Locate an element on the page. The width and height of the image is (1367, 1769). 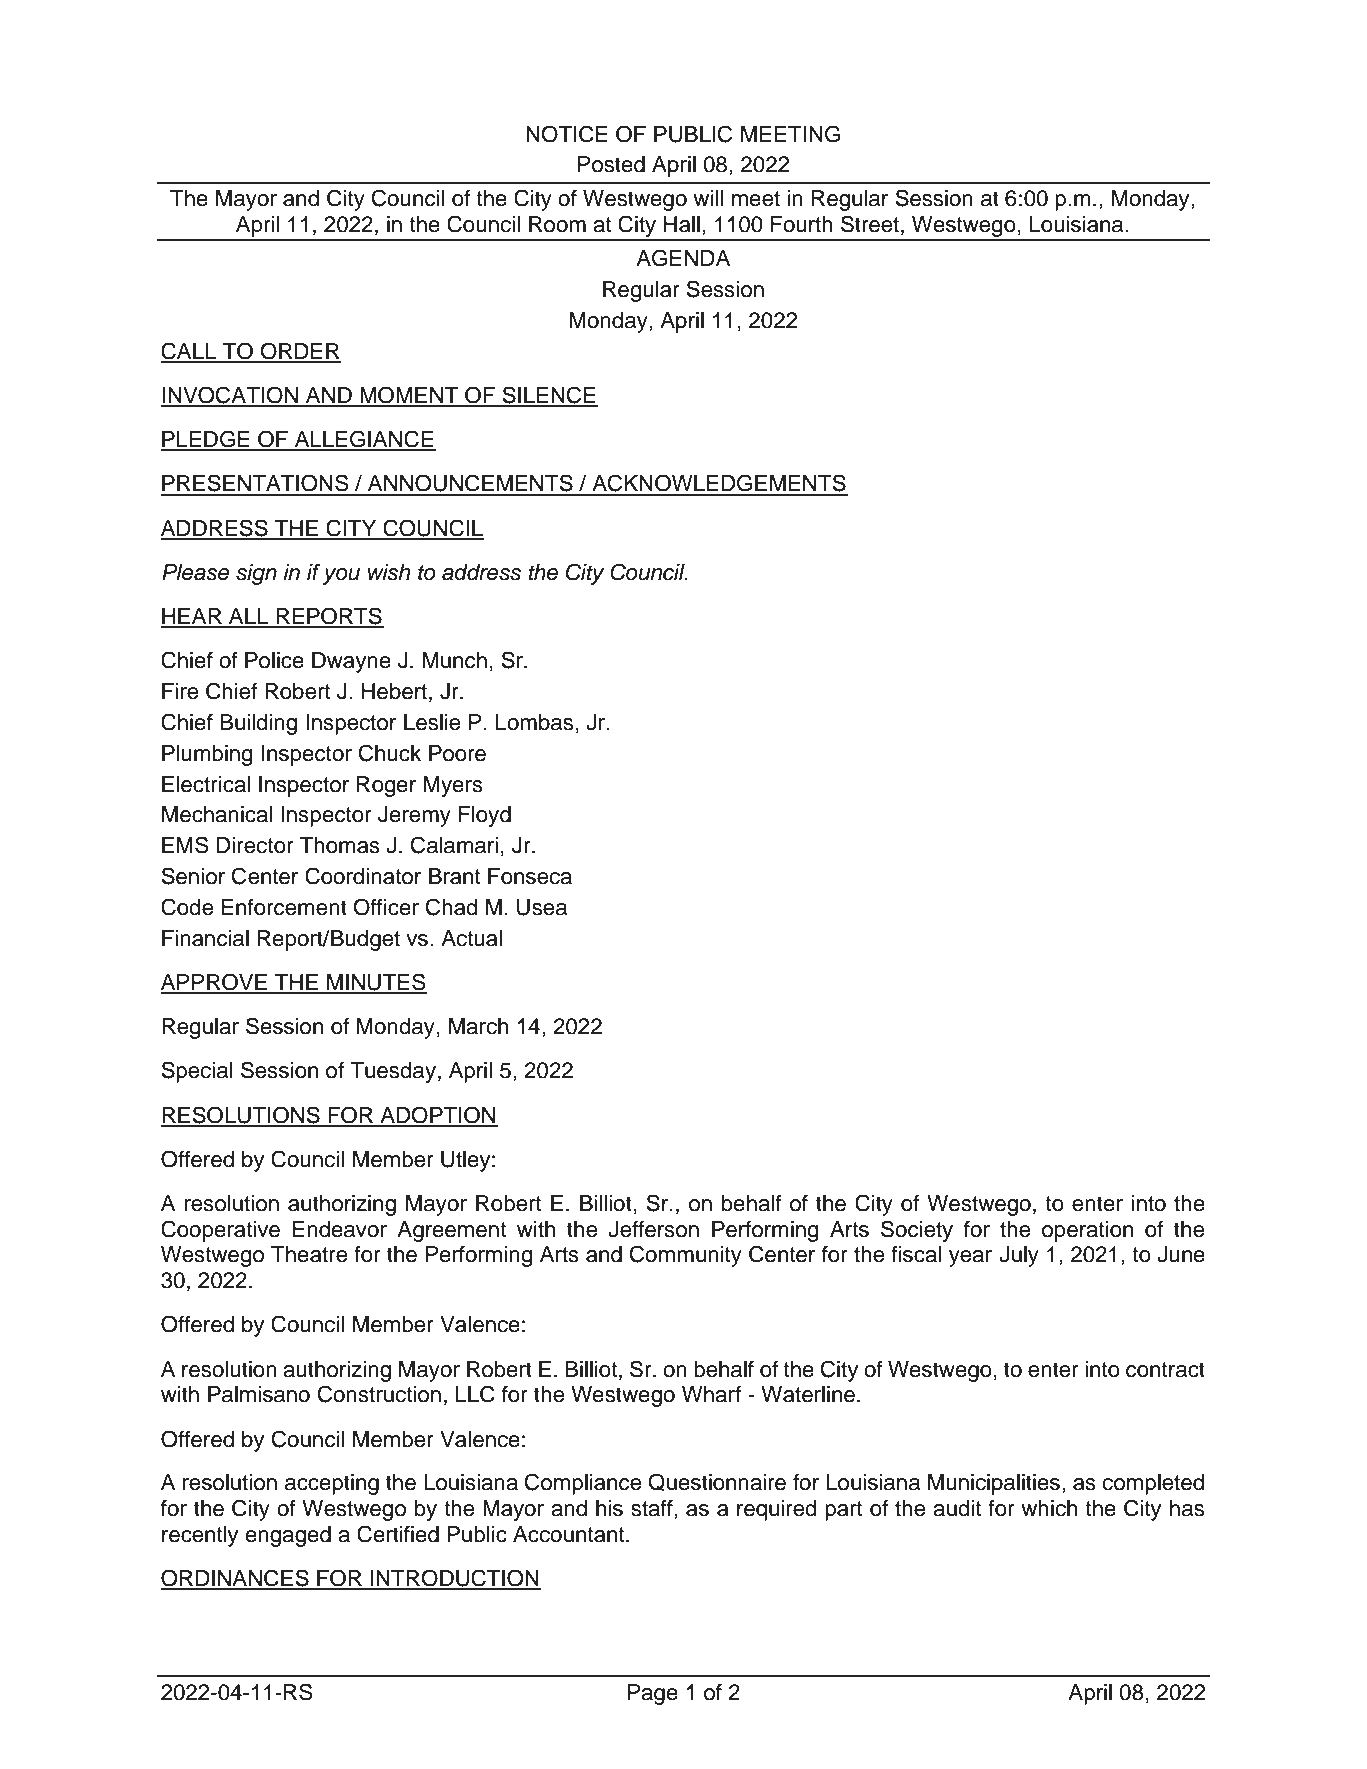
ORDINANCES is located at coordinates (236, 1579).
